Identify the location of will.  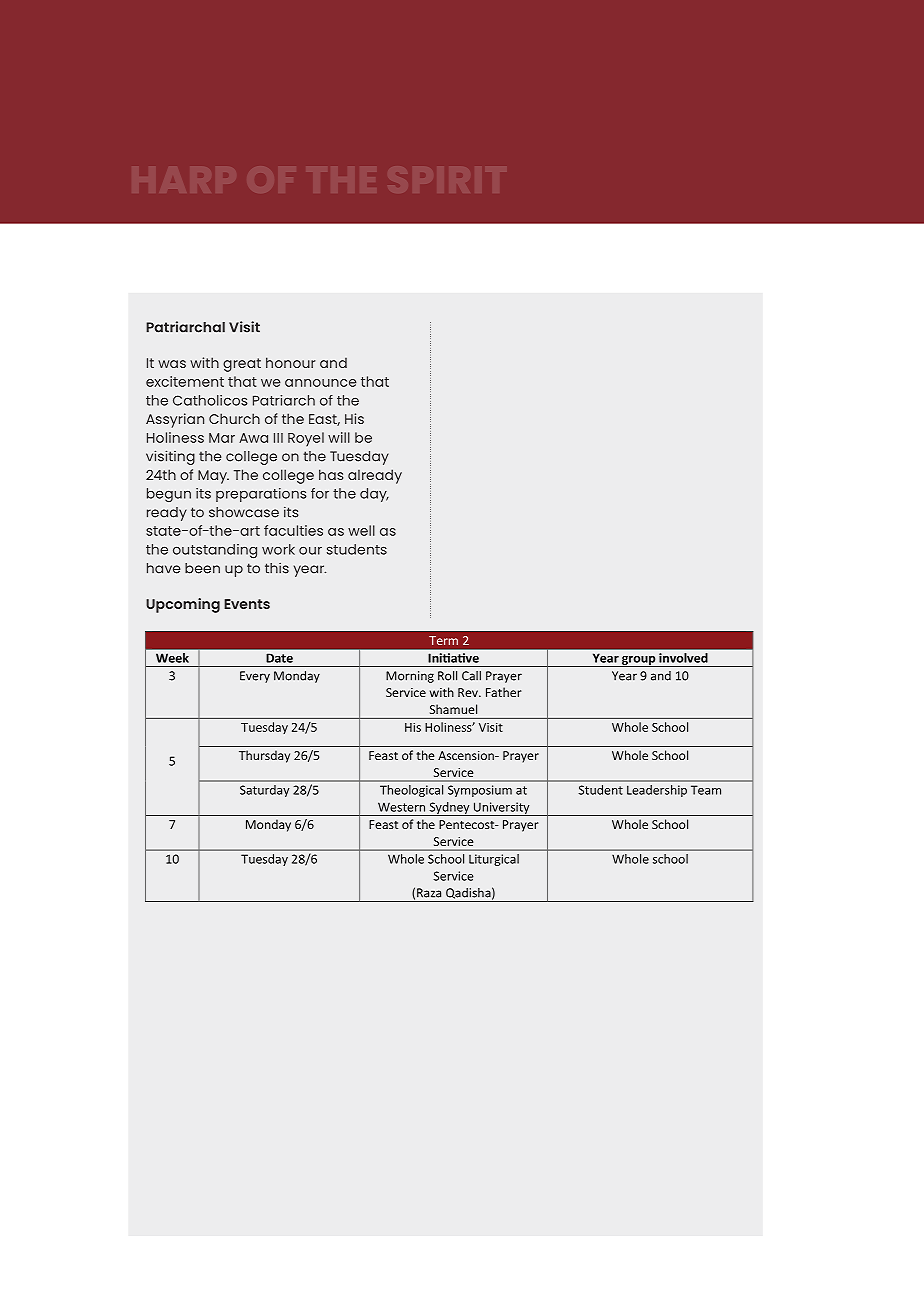
(339, 437).
